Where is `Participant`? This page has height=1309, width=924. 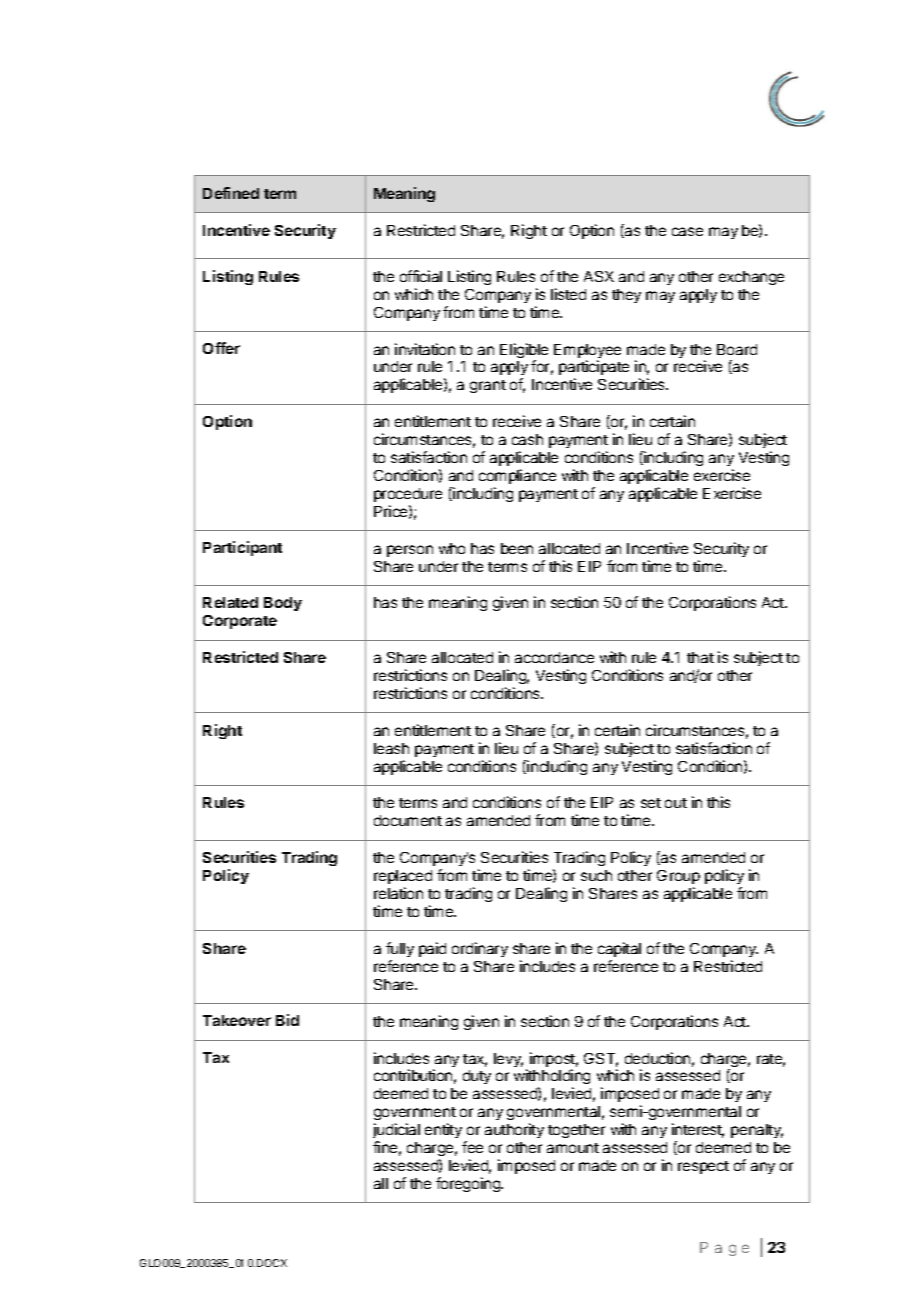 Participant is located at coordinates (242, 548).
